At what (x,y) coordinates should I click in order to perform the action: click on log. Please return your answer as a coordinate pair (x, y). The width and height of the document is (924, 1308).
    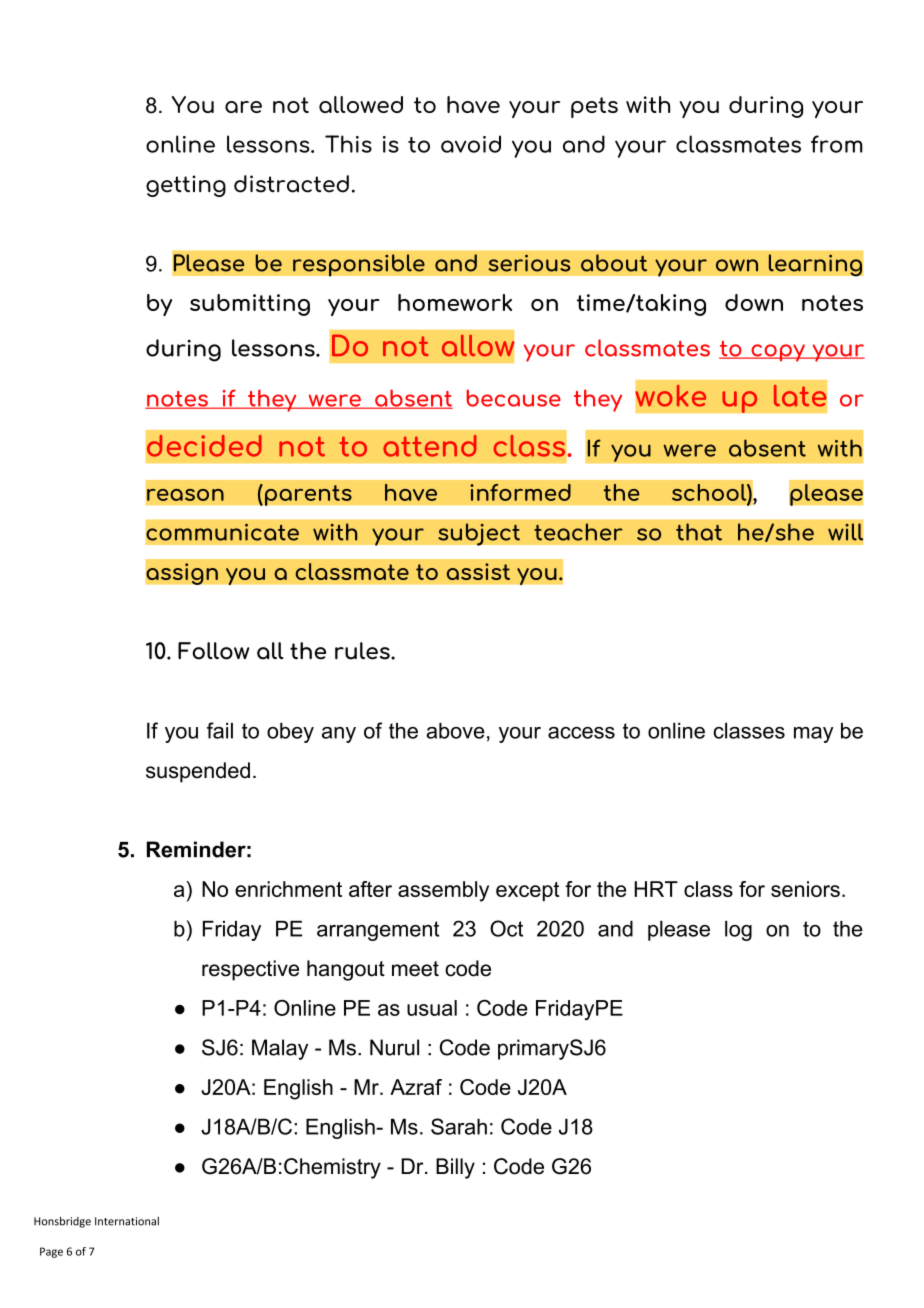
    Looking at the image, I should click on (738, 931).
